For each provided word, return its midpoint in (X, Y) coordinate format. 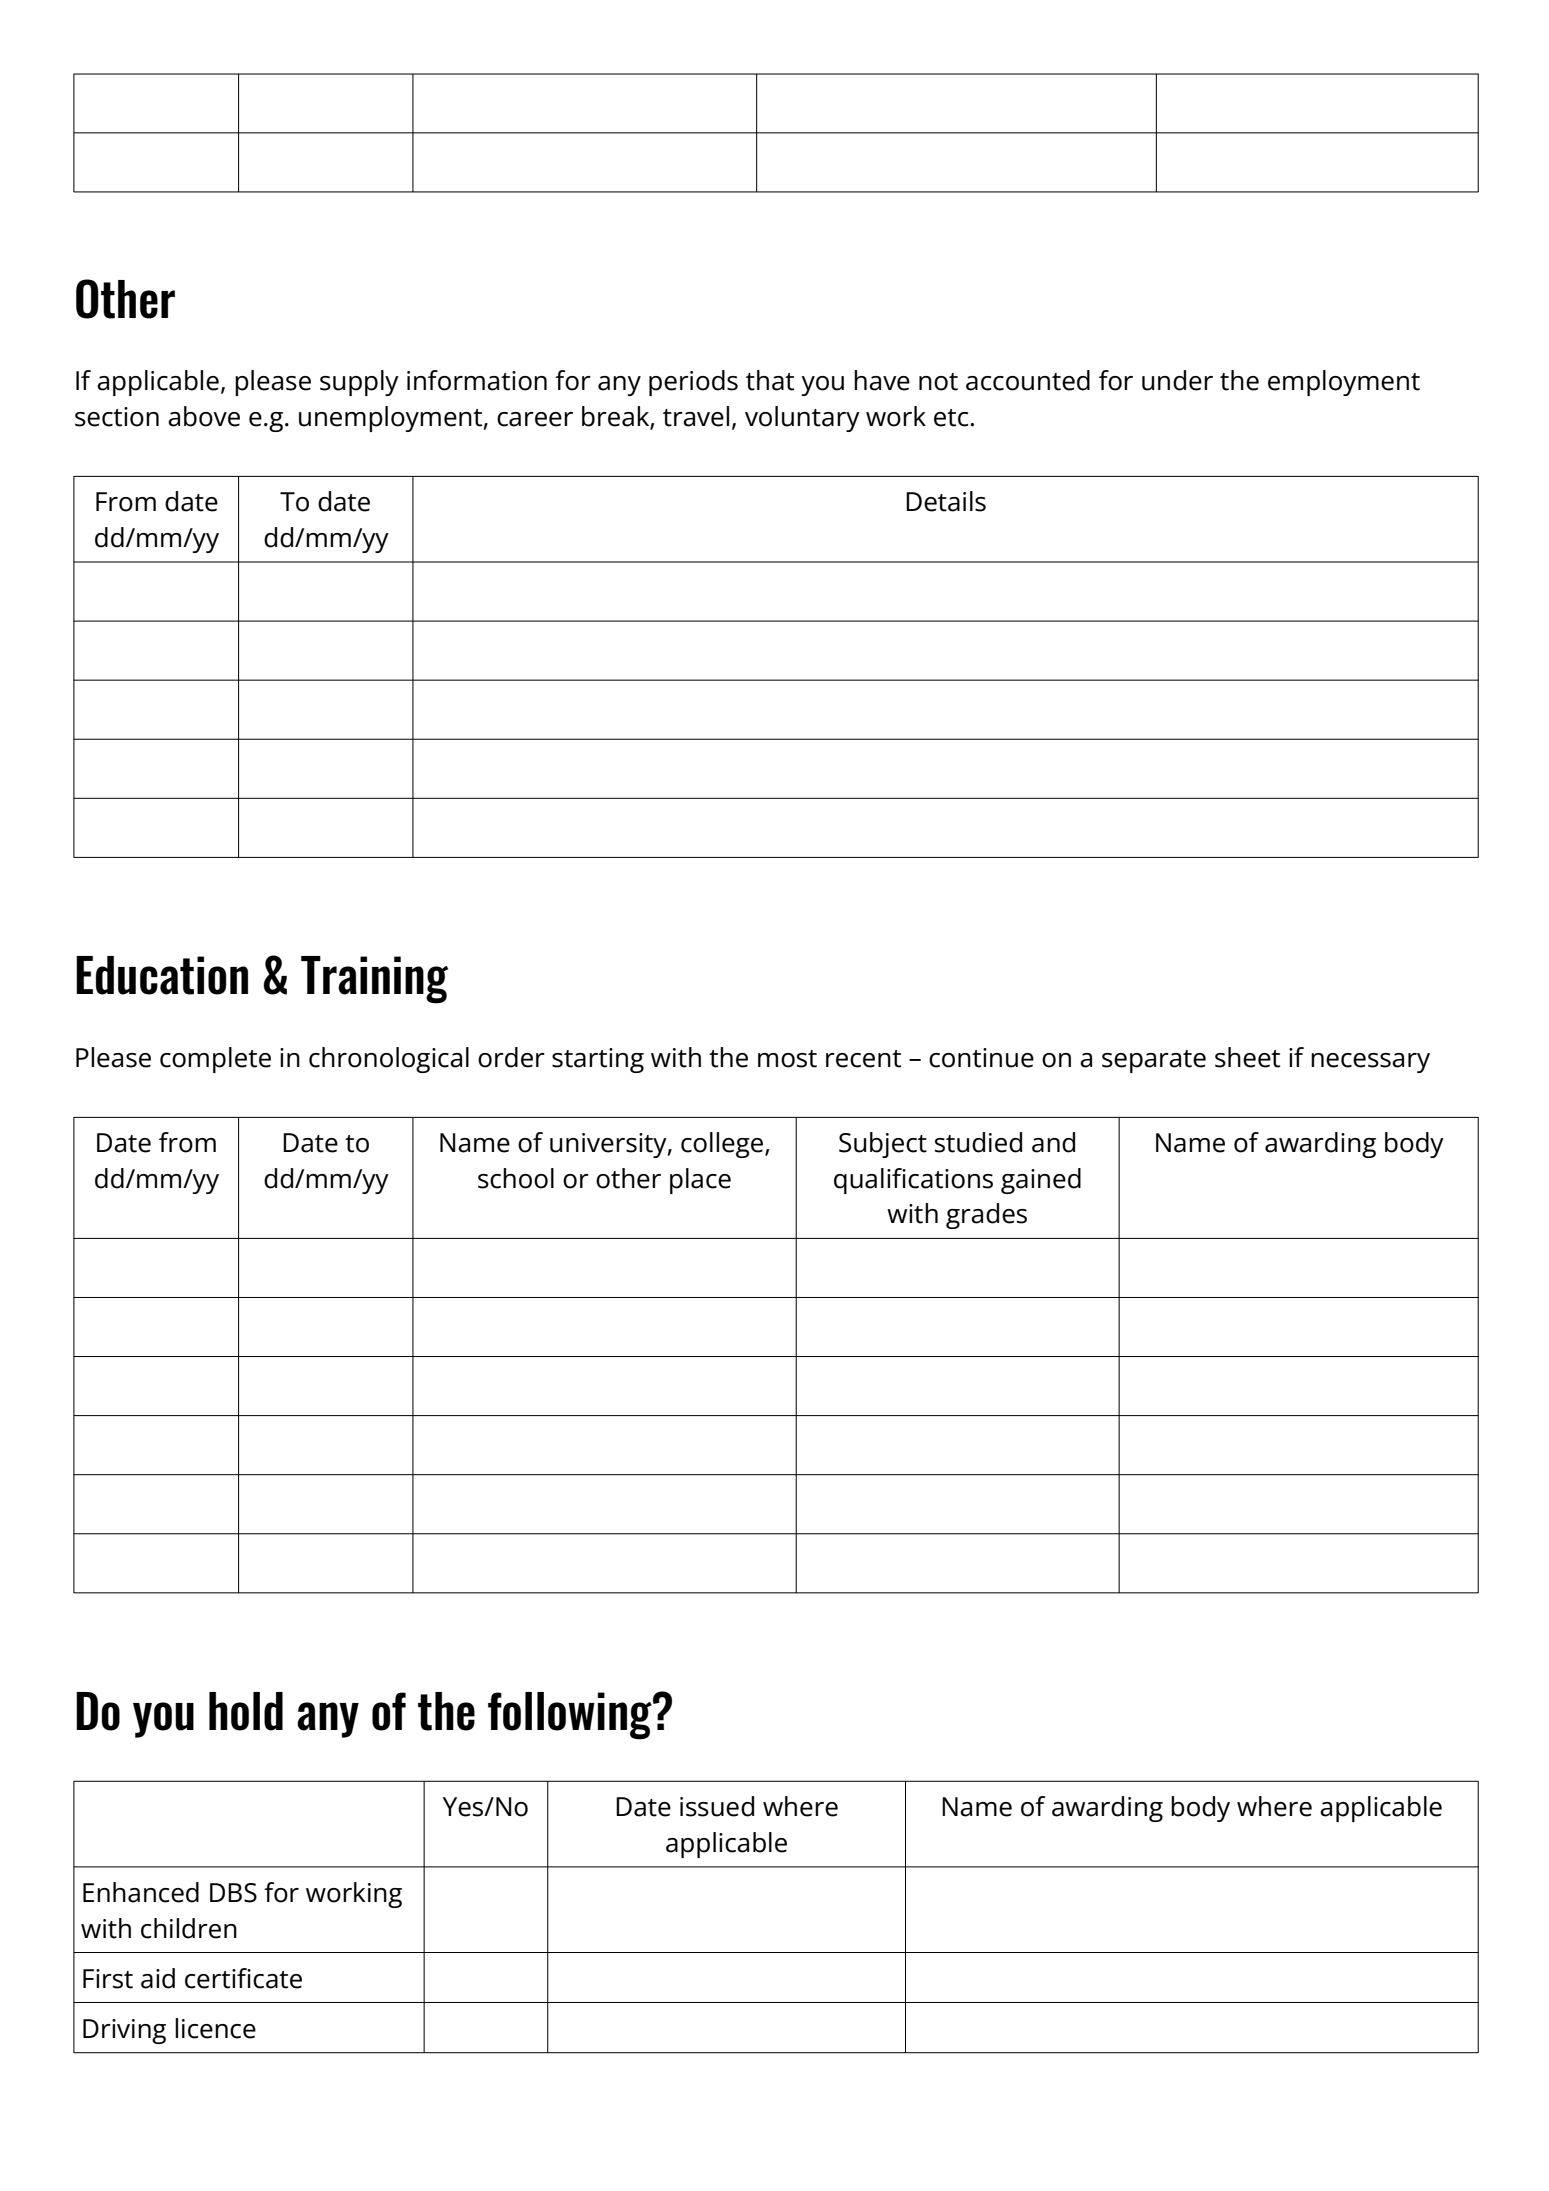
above (204, 416)
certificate (243, 1978)
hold (246, 1711)
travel (696, 416)
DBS (233, 1893)
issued (717, 1806)
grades (986, 1216)
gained (1041, 1181)
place (700, 1181)
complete (215, 1060)
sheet (1247, 1057)
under (1177, 380)
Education (162, 975)
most (787, 1059)
